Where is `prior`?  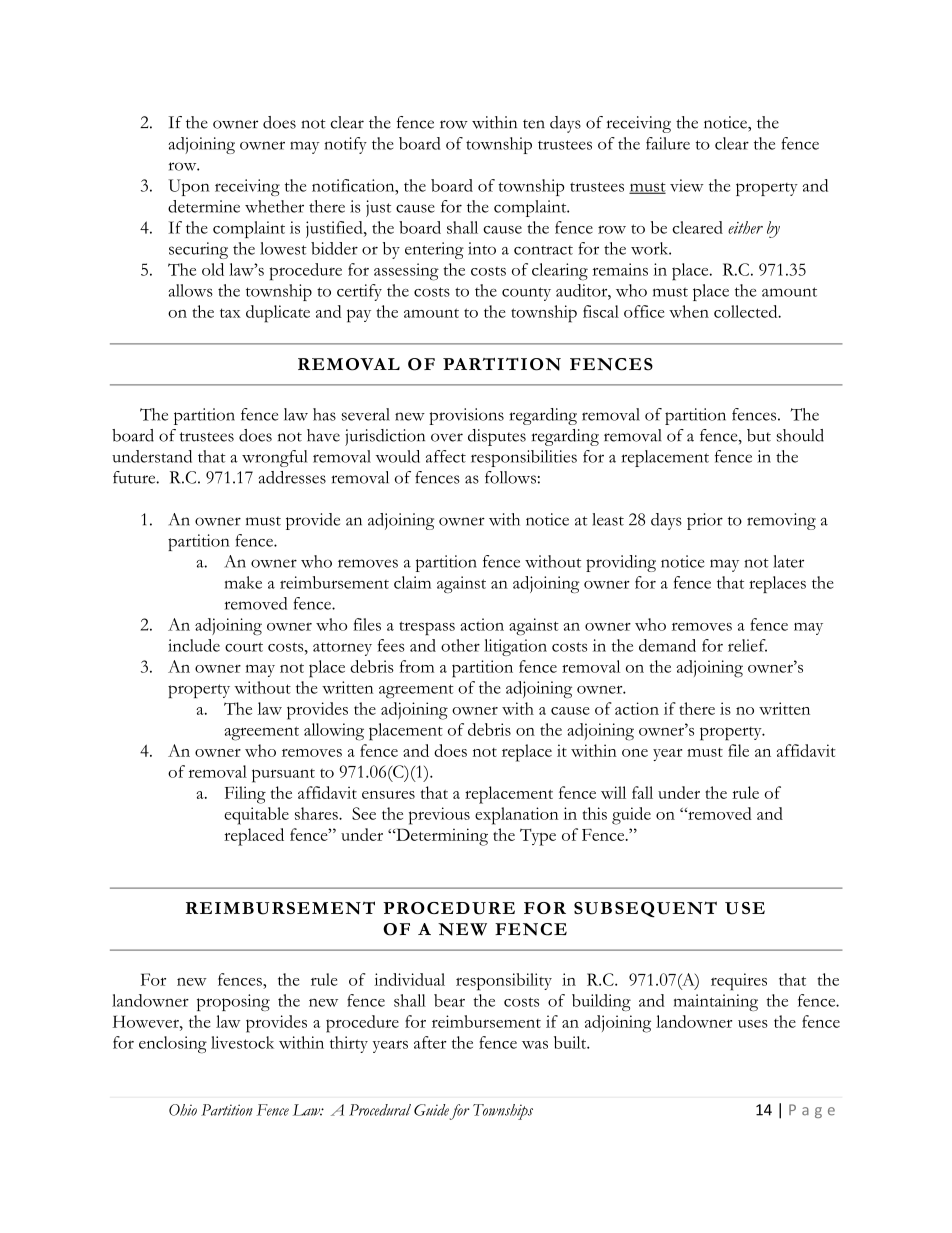
prior is located at coordinates (705, 521).
